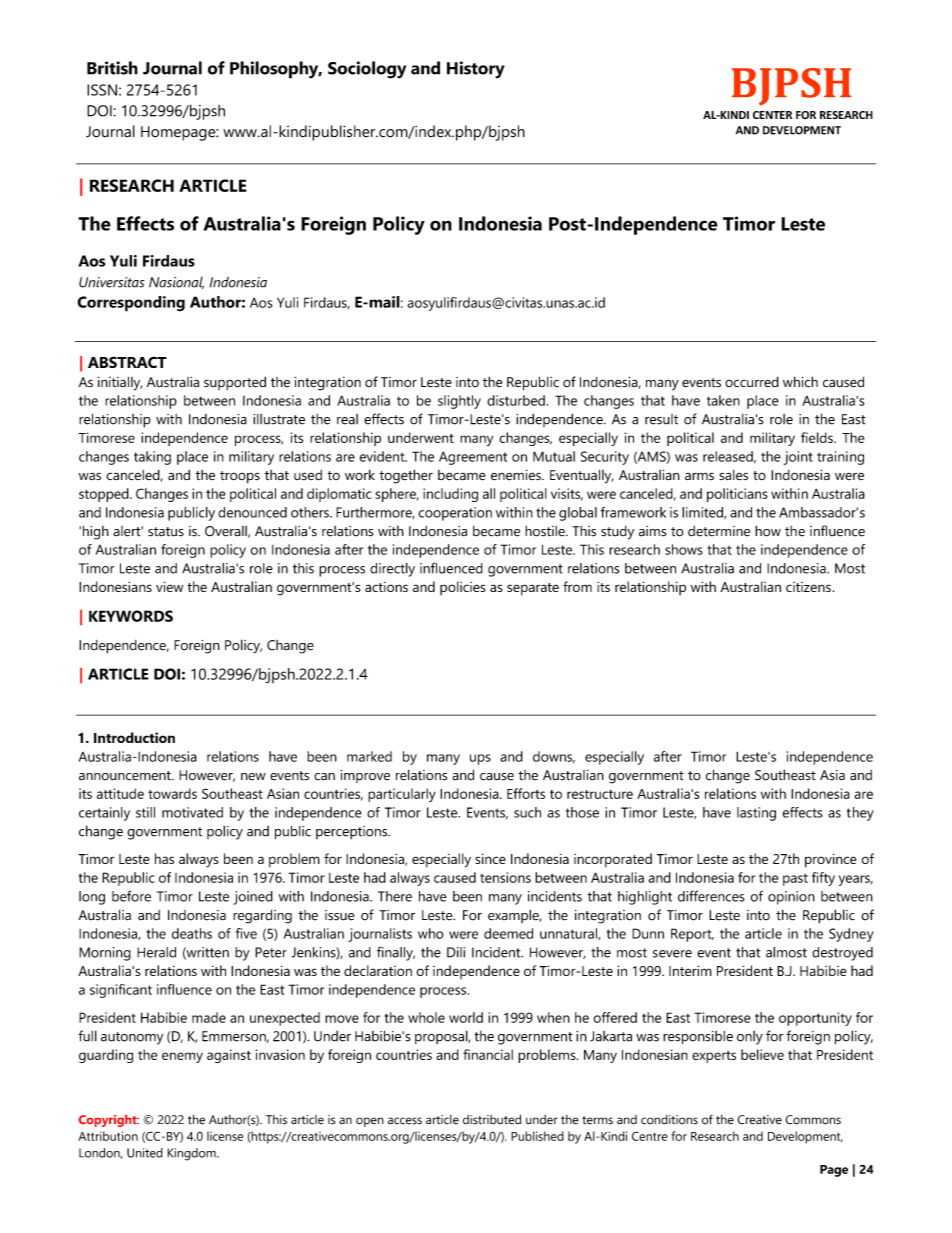 This document has height=1233, width=952. What do you see at coordinates (102, 90) in the document?
I see `ISSN` at bounding box center [102, 90].
